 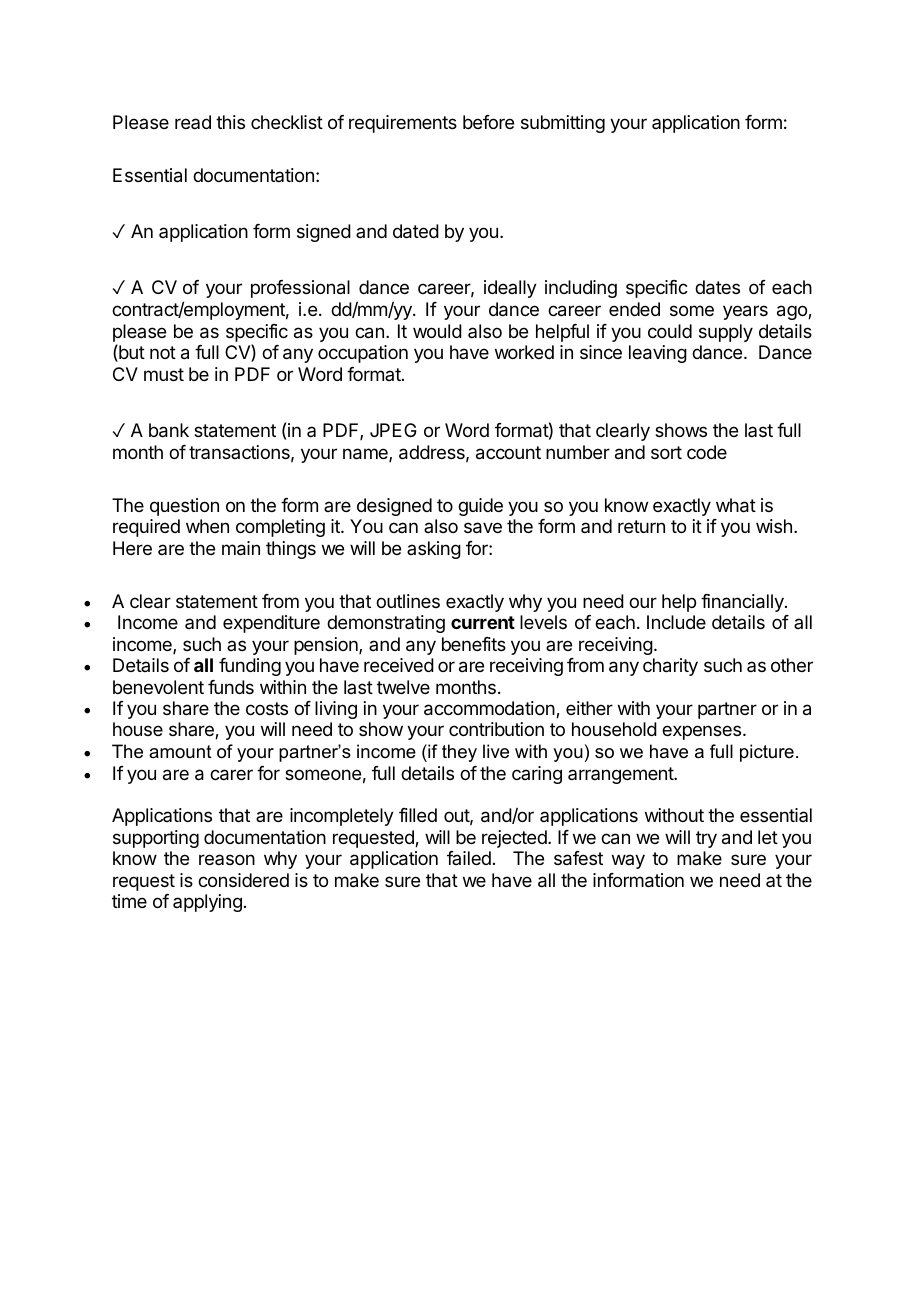 What do you see at coordinates (736, 505) in the page?
I see `what` at bounding box center [736, 505].
